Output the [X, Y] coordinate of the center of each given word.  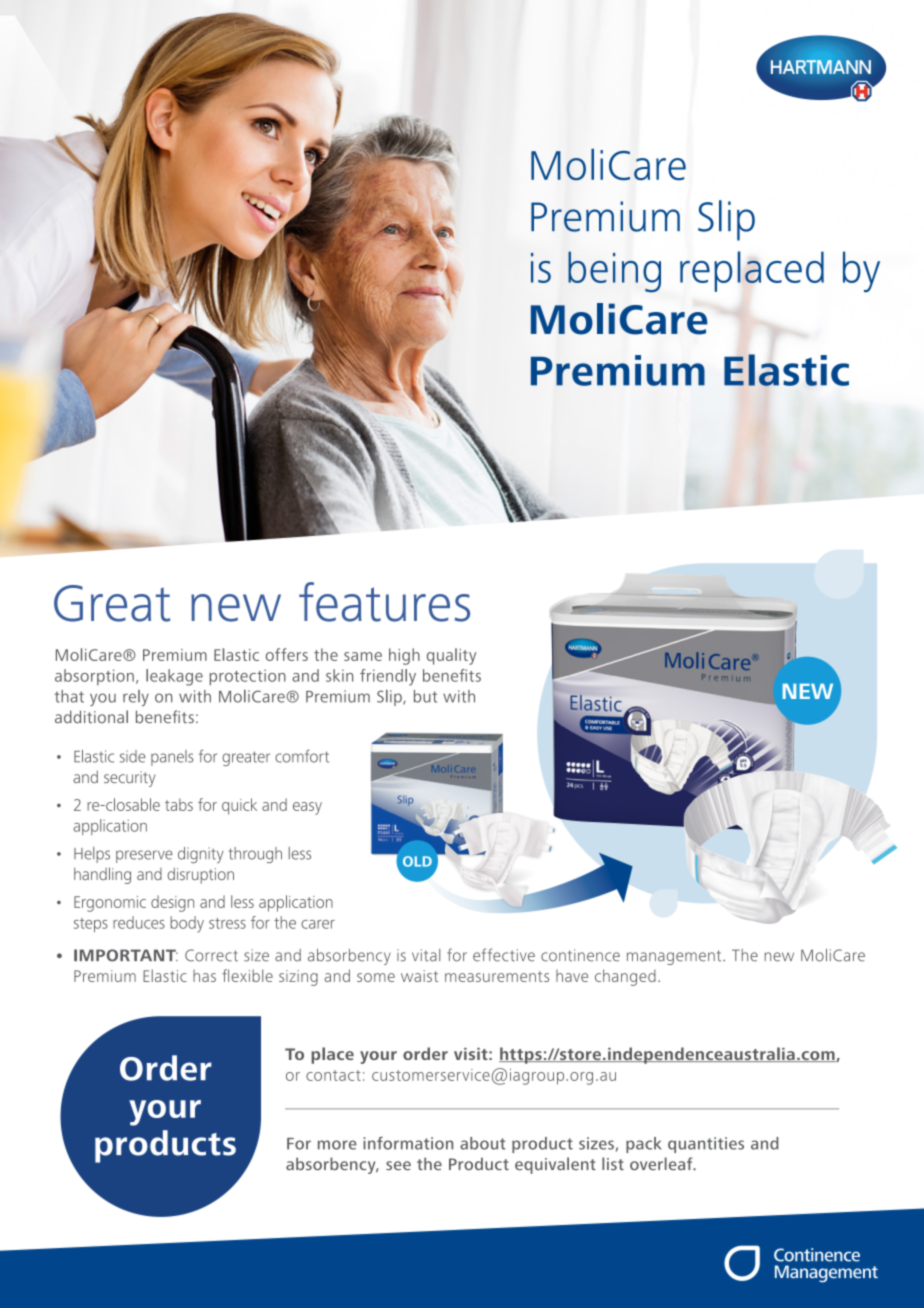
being [614, 272]
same [363, 656]
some [376, 977]
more [337, 1145]
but [425, 696]
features [384, 602]
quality [451, 656]
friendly [388, 677]
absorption [94, 677]
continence [580, 955]
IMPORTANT [126, 955]
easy [307, 808]
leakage [174, 677]
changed [625, 977]
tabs [179, 804]
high [404, 656]
